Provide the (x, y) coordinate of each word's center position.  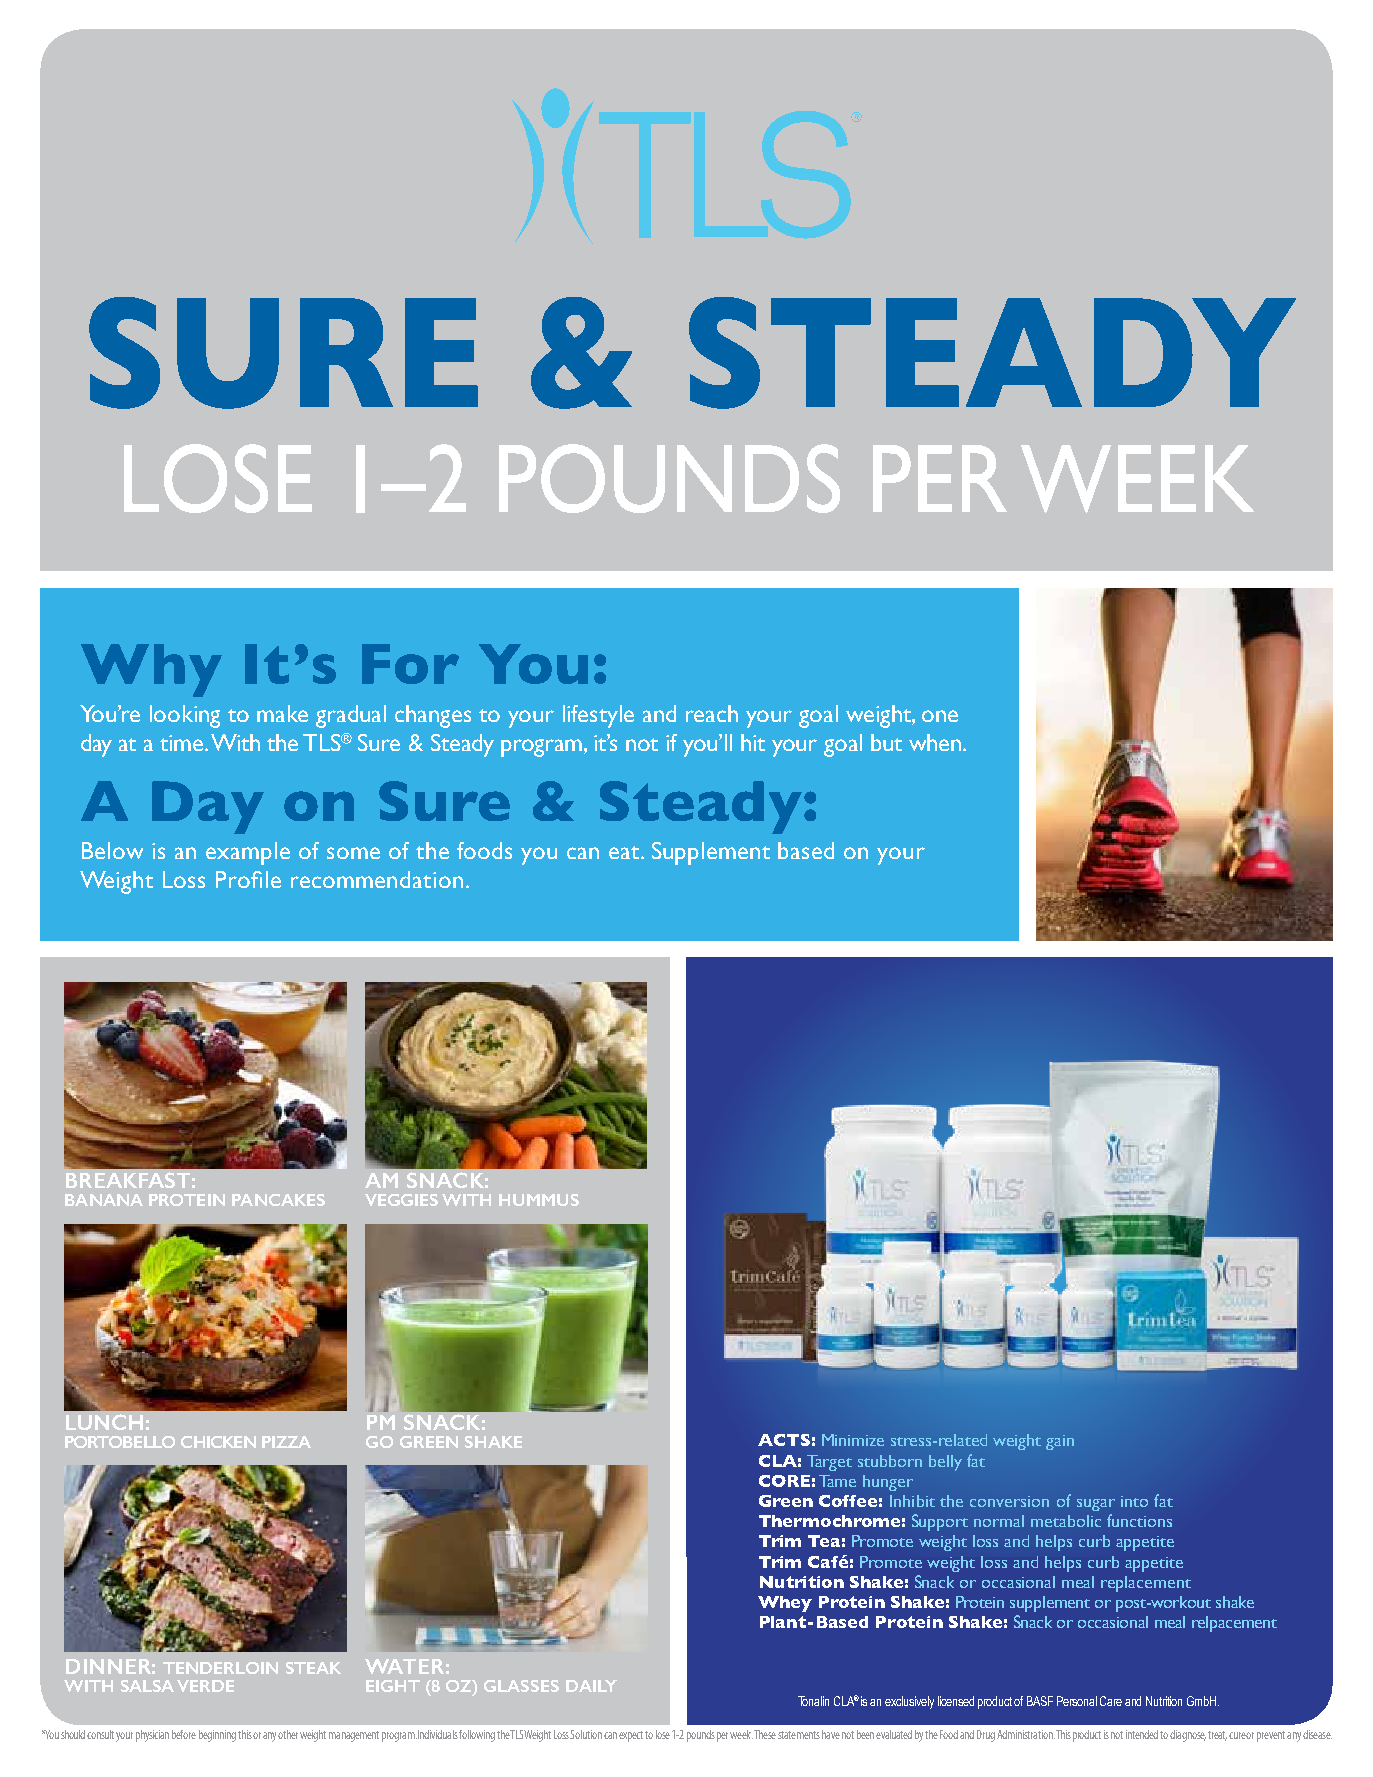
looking (185, 716)
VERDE (205, 1686)
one (940, 716)
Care (1111, 1701)
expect (632, 1736)
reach (712, 713)
